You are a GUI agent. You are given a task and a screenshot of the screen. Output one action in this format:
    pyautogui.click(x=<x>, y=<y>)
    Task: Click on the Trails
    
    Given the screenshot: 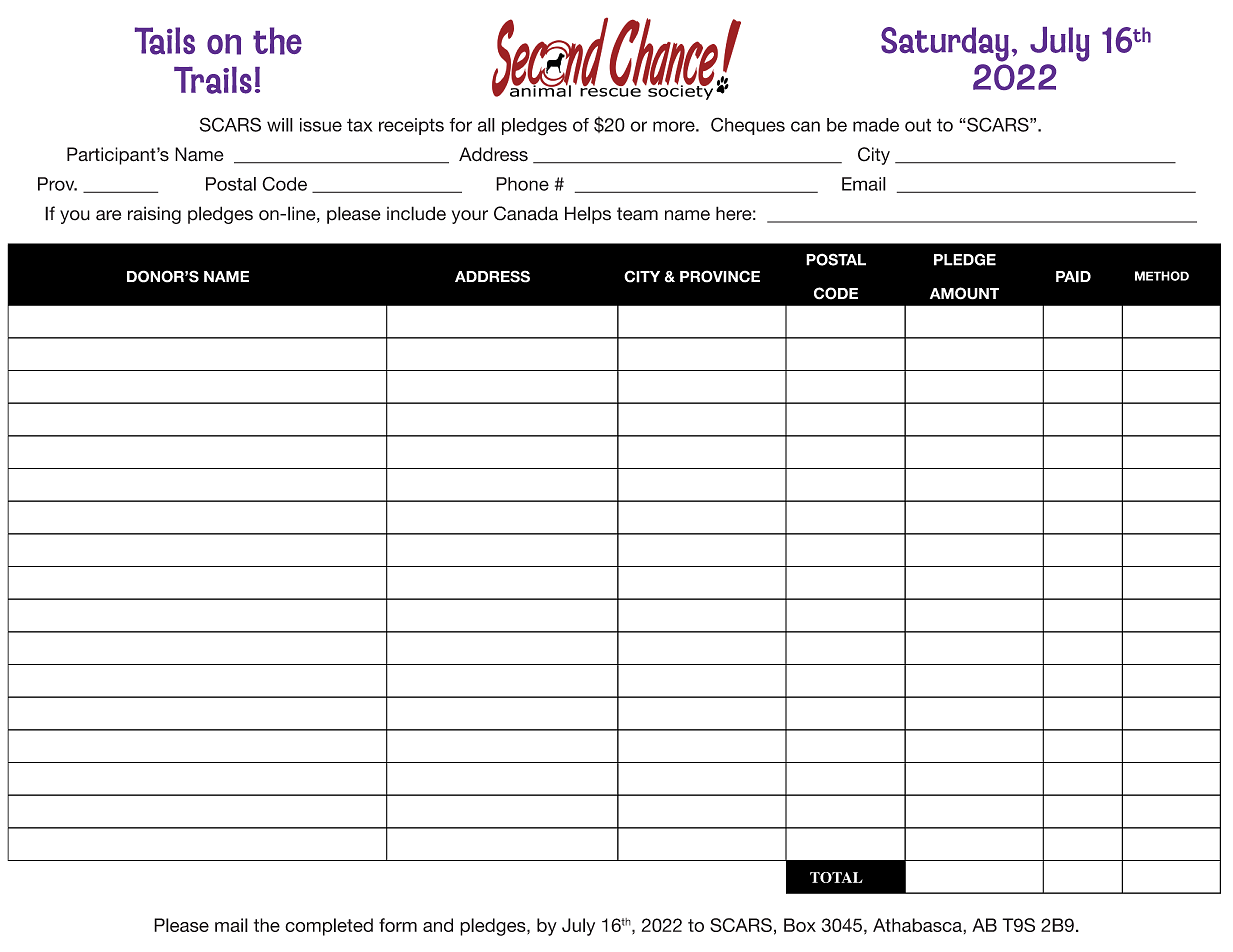 What is the action you would take?
    pyautogui.click(x=213, y=80)
